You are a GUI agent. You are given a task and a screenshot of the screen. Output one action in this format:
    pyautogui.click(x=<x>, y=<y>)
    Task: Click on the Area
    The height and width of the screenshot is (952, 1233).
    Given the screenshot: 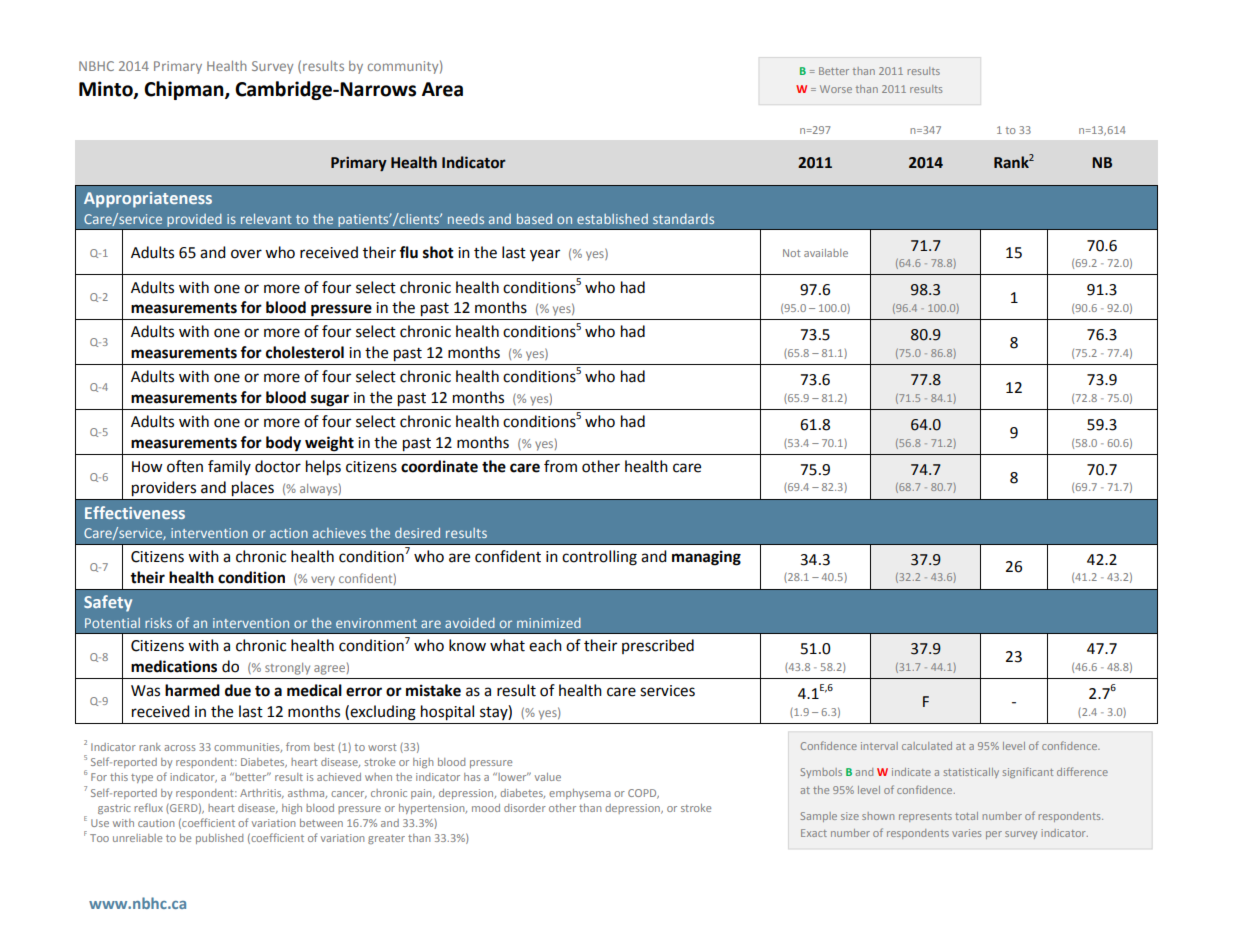 What is the action you would take?
    pyautogui.click(x=442, y=89)
